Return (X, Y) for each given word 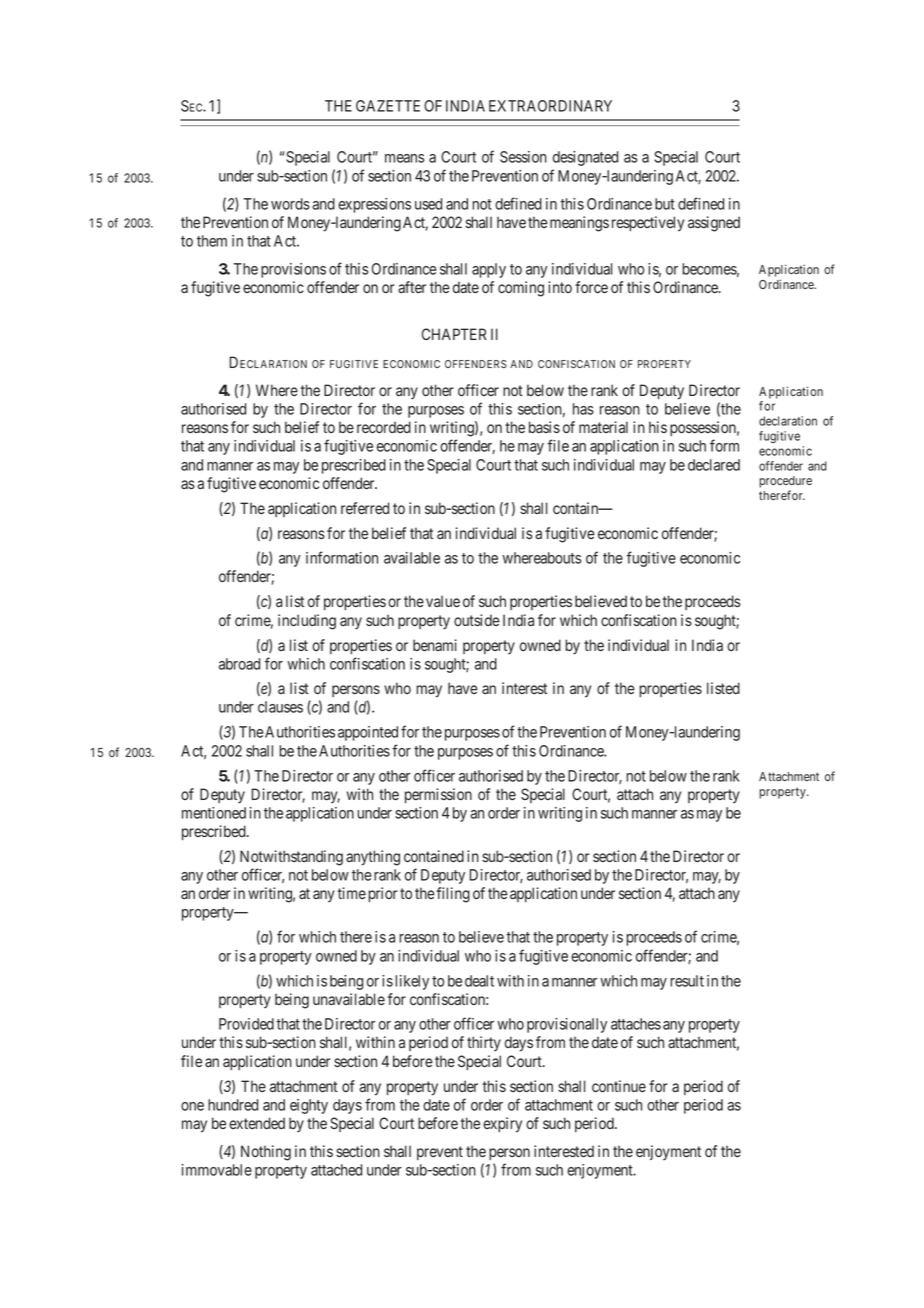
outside (477, 620)
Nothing (266, 1153)
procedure (785, 483)
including (307, 622)
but (665, 204)
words (290, 204)
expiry (502, 1125)
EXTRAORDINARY (550, 106)
